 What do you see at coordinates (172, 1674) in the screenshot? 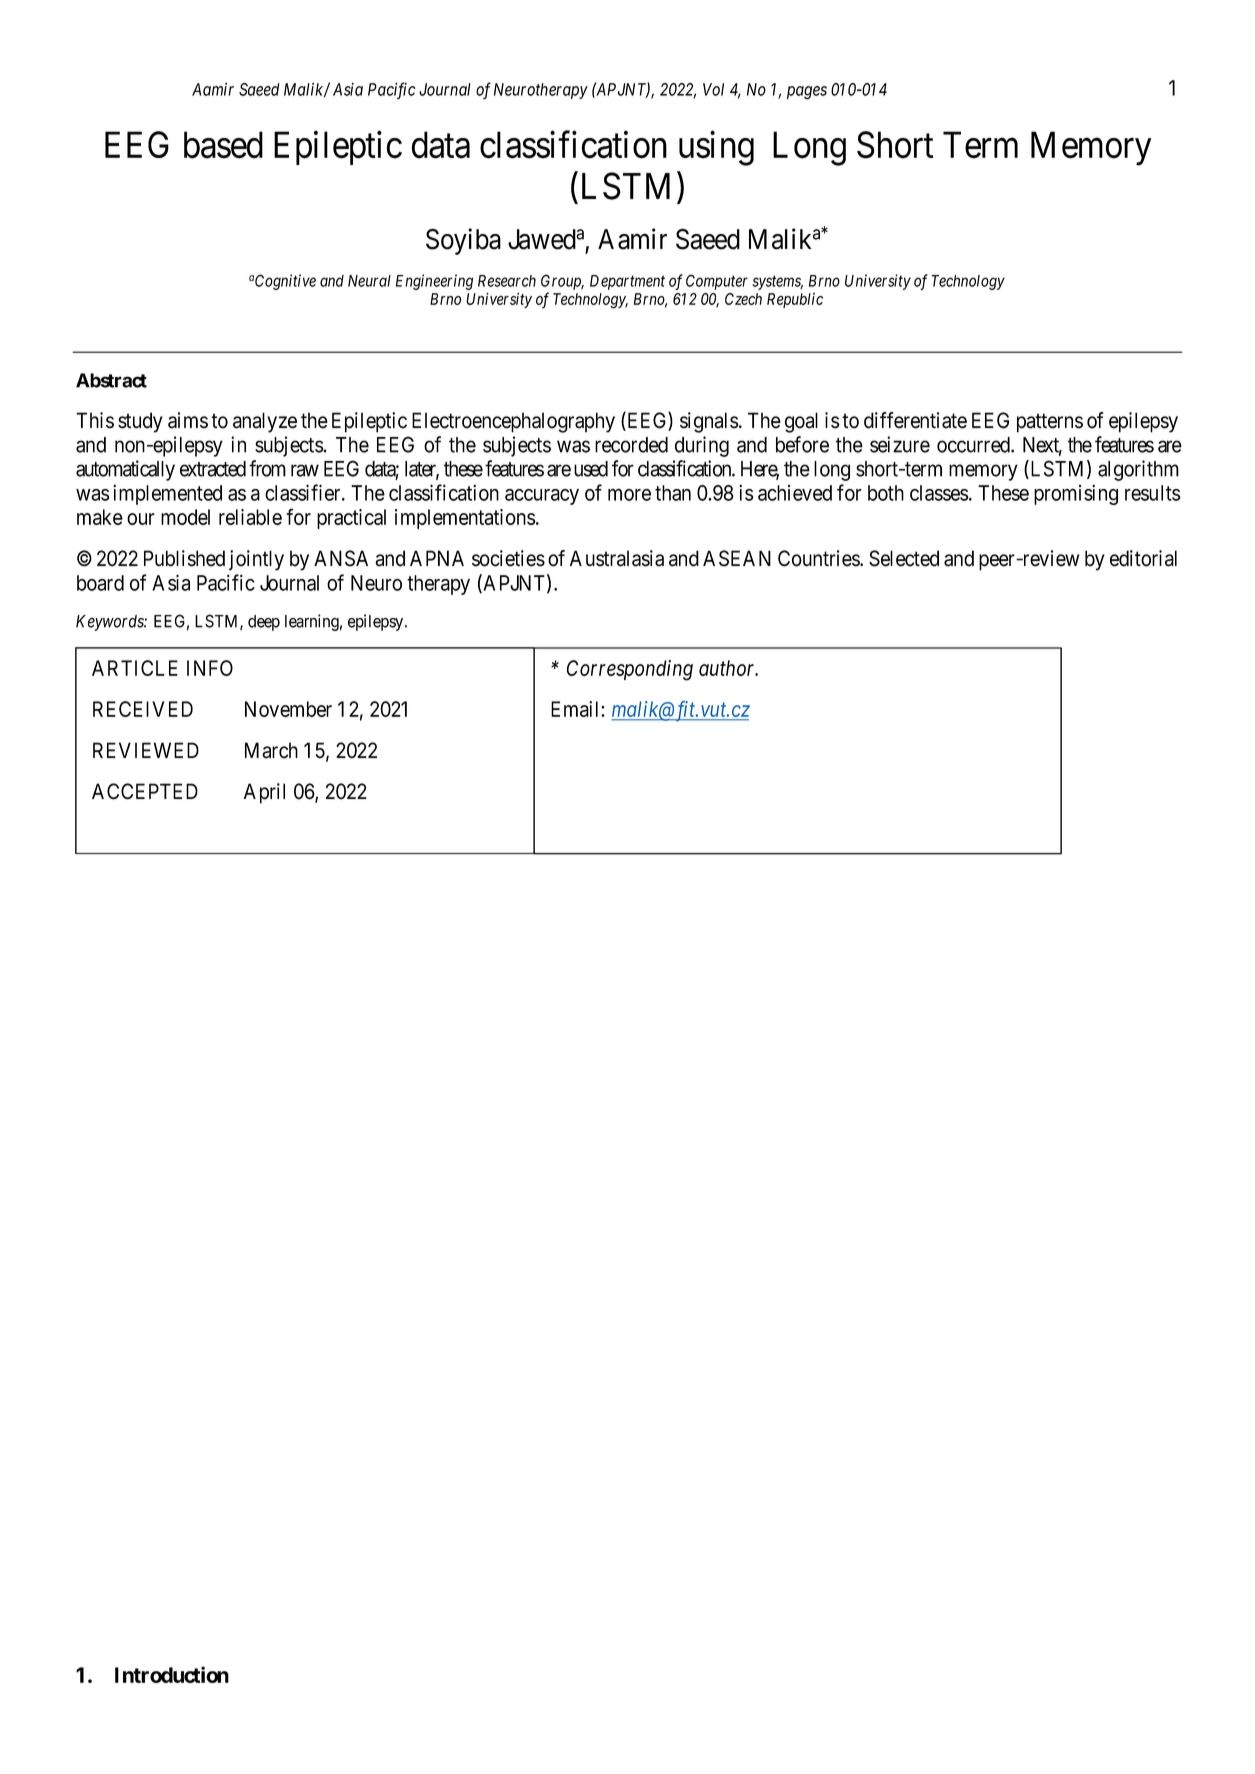
I see `Introduction` at bounding box center [172, 1674].
